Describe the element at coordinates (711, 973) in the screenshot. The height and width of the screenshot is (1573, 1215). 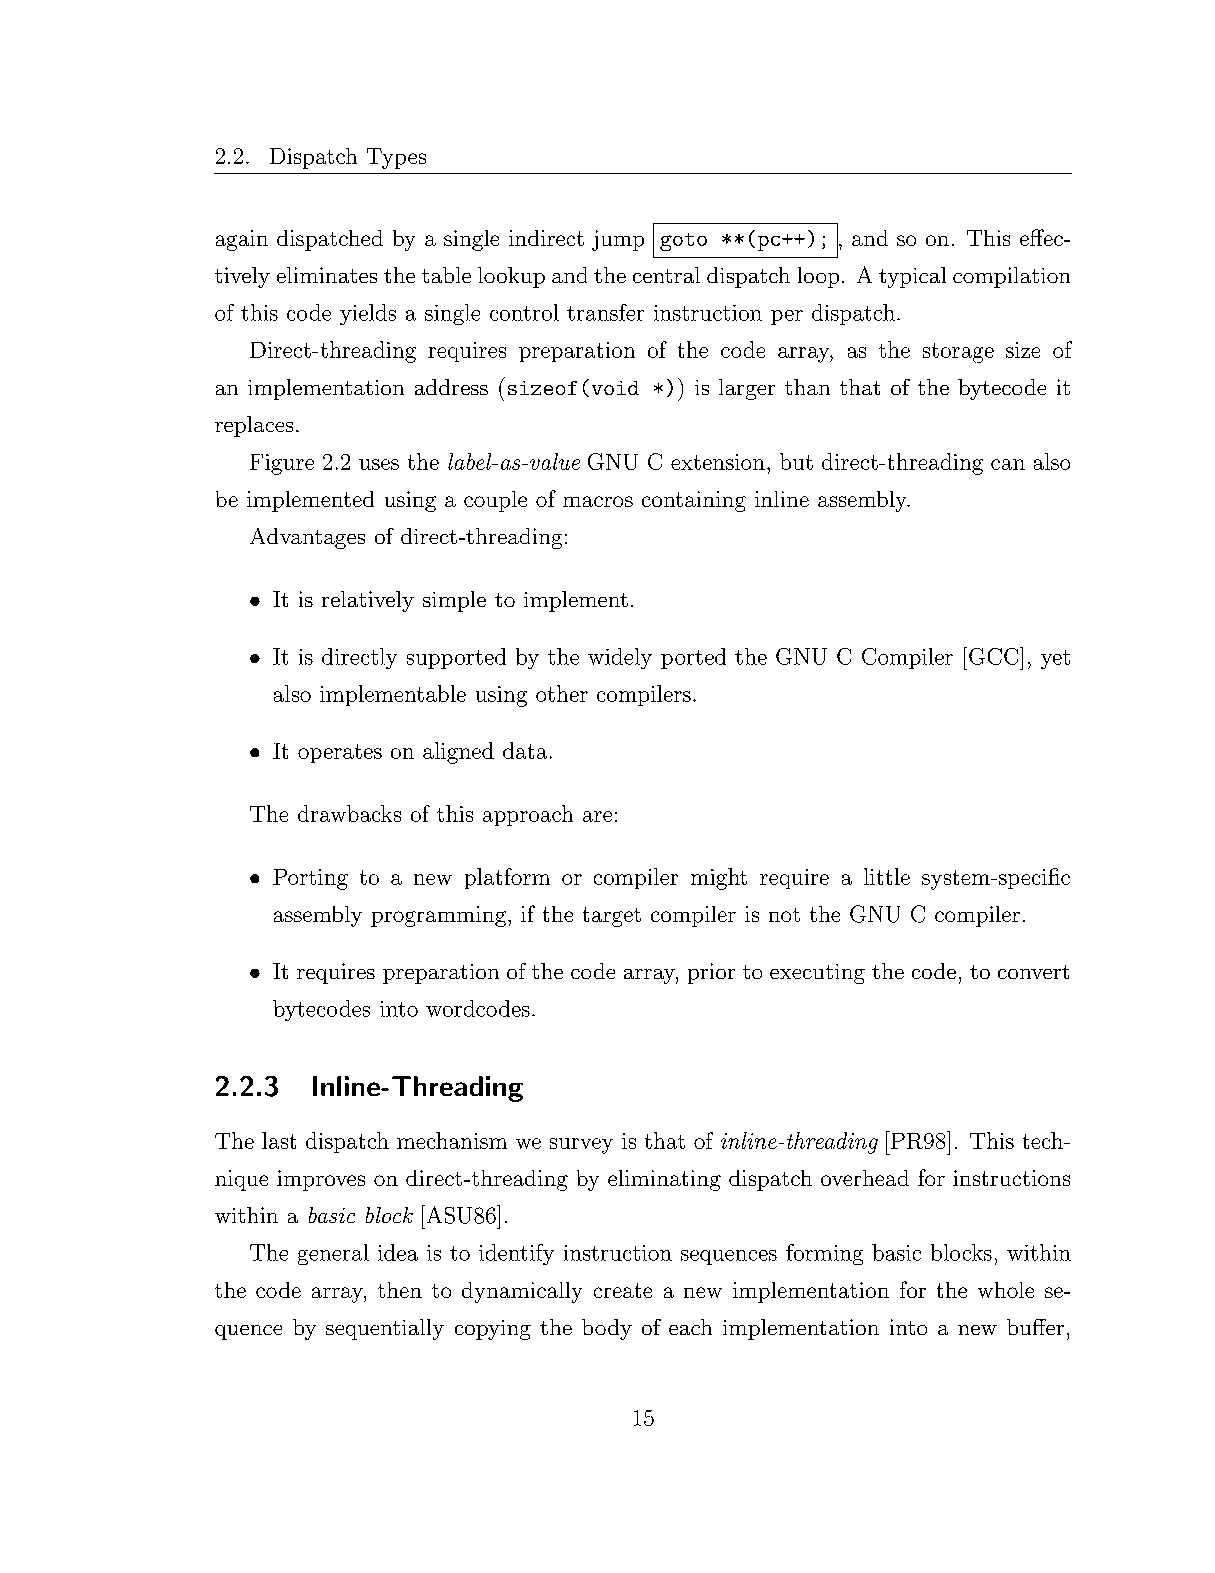
I see `prior` at that location.
